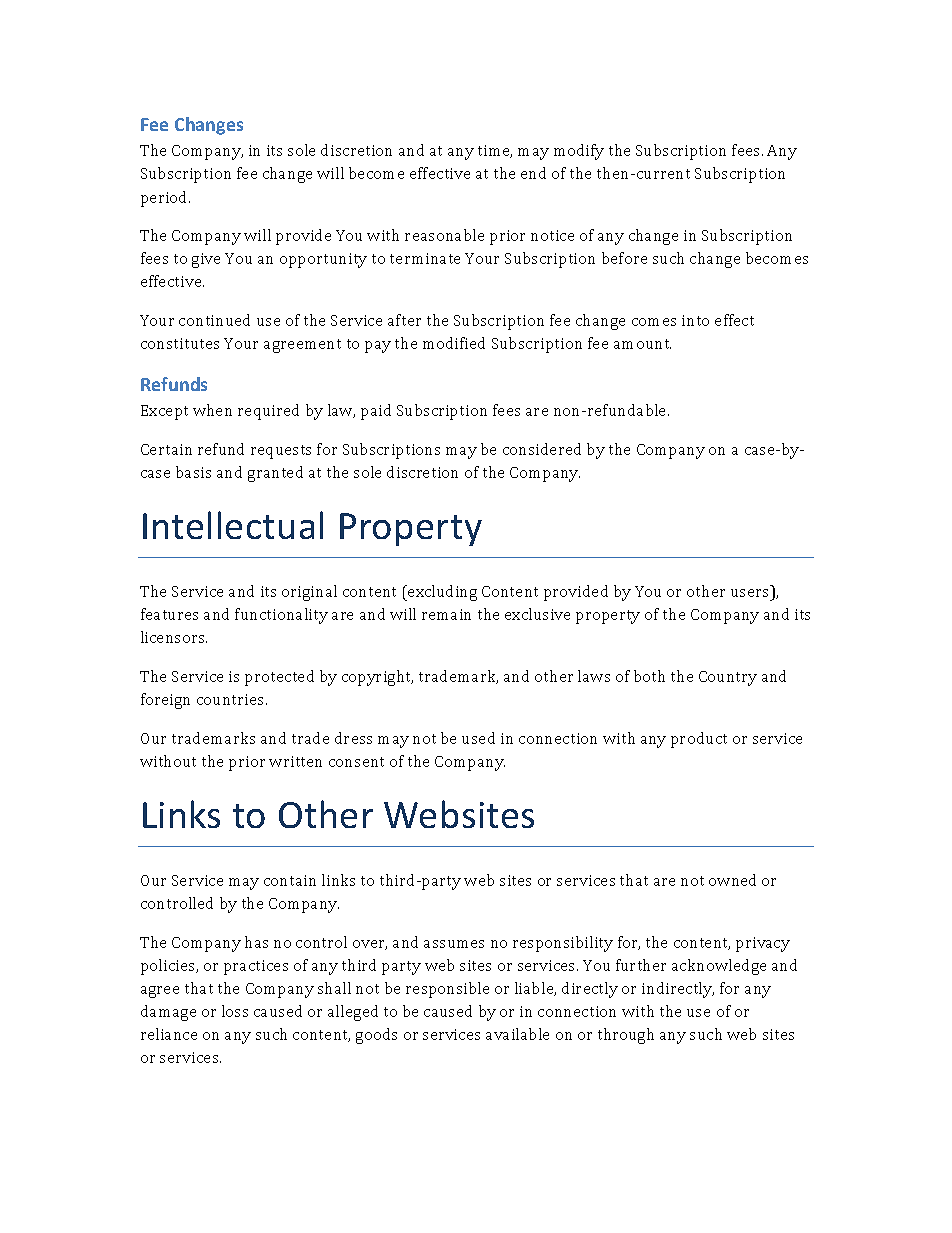 The height and width of the screenshot is (1233, 952). What do you see at coordinates (495, 151) in the screenshot?
I see `time` at bounding box center [495, 151].
